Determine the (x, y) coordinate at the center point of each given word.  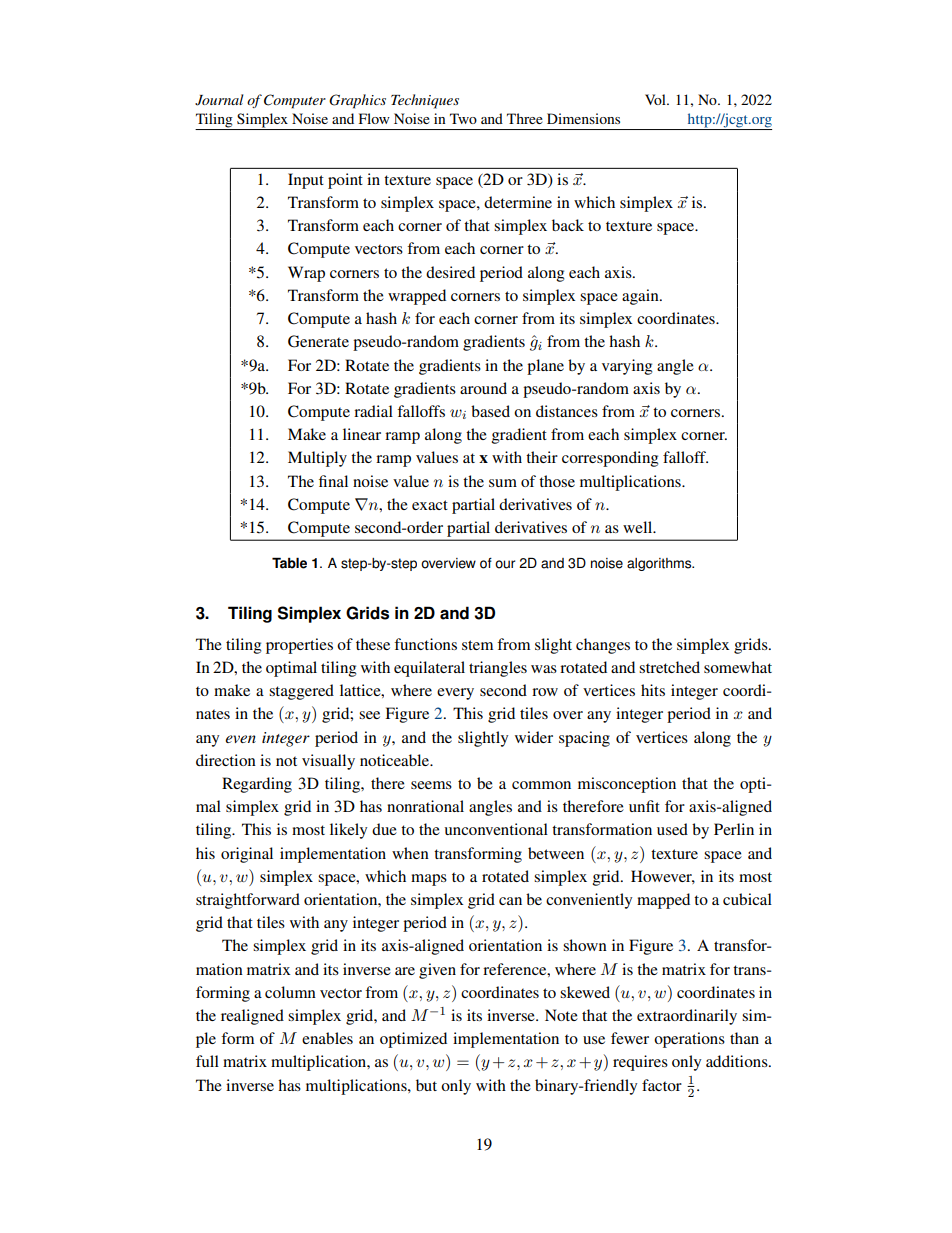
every (455, 694)
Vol (656, 99)
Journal (219, 100)
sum (503, 483)
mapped (663, 901)
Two (463, 118)
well (639, 527)
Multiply (317, 459)
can (510, 901)
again (641, 297)
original (247, 855)
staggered (301, 692)
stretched (669, 667)
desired (450, 272)
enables (327, 1038)
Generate (318, 341)
